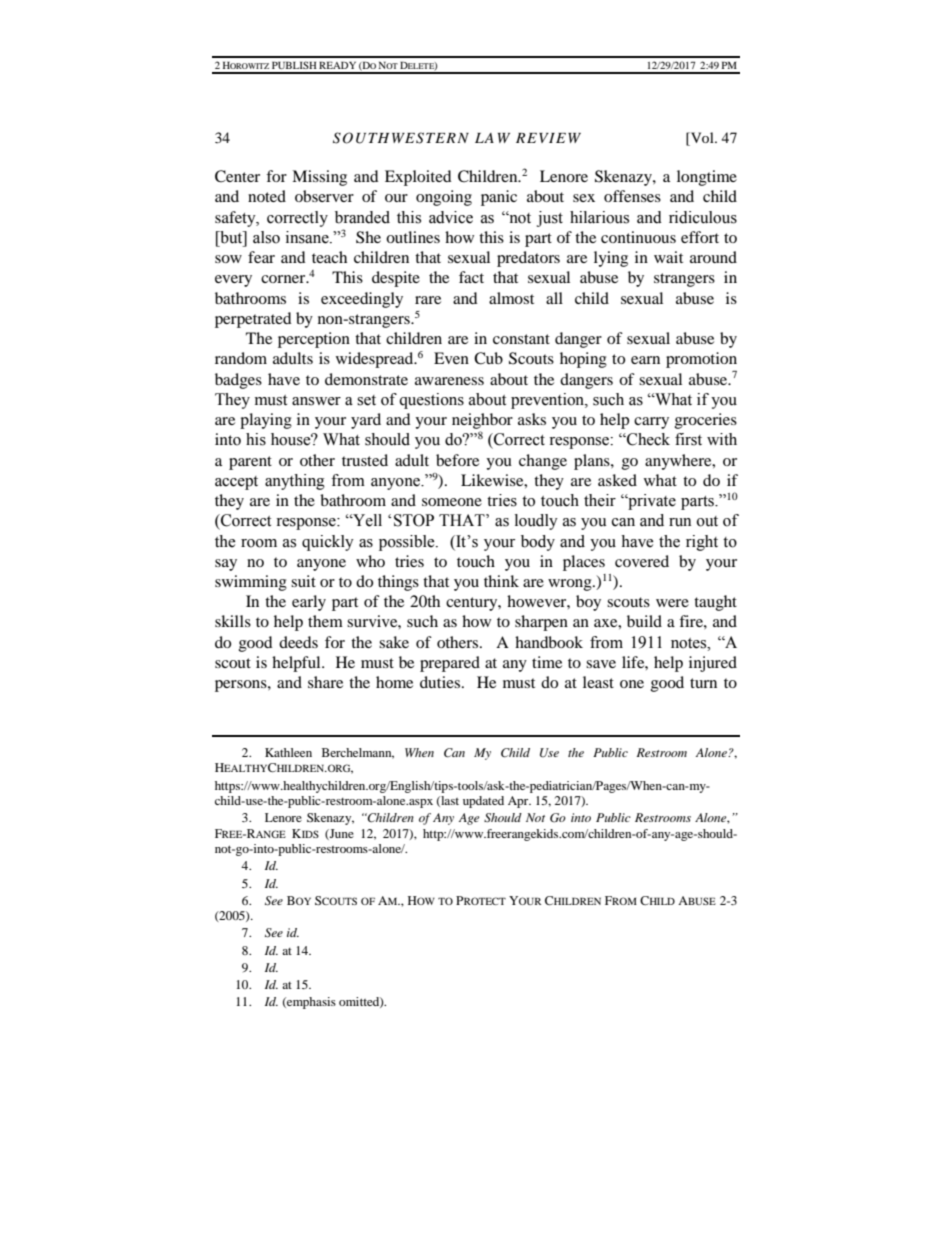 Image resolution: width=952 pixels, height=1233 pixels. Describe the element at coordinates (483, 802) in the image. I see `updated` at that location.
